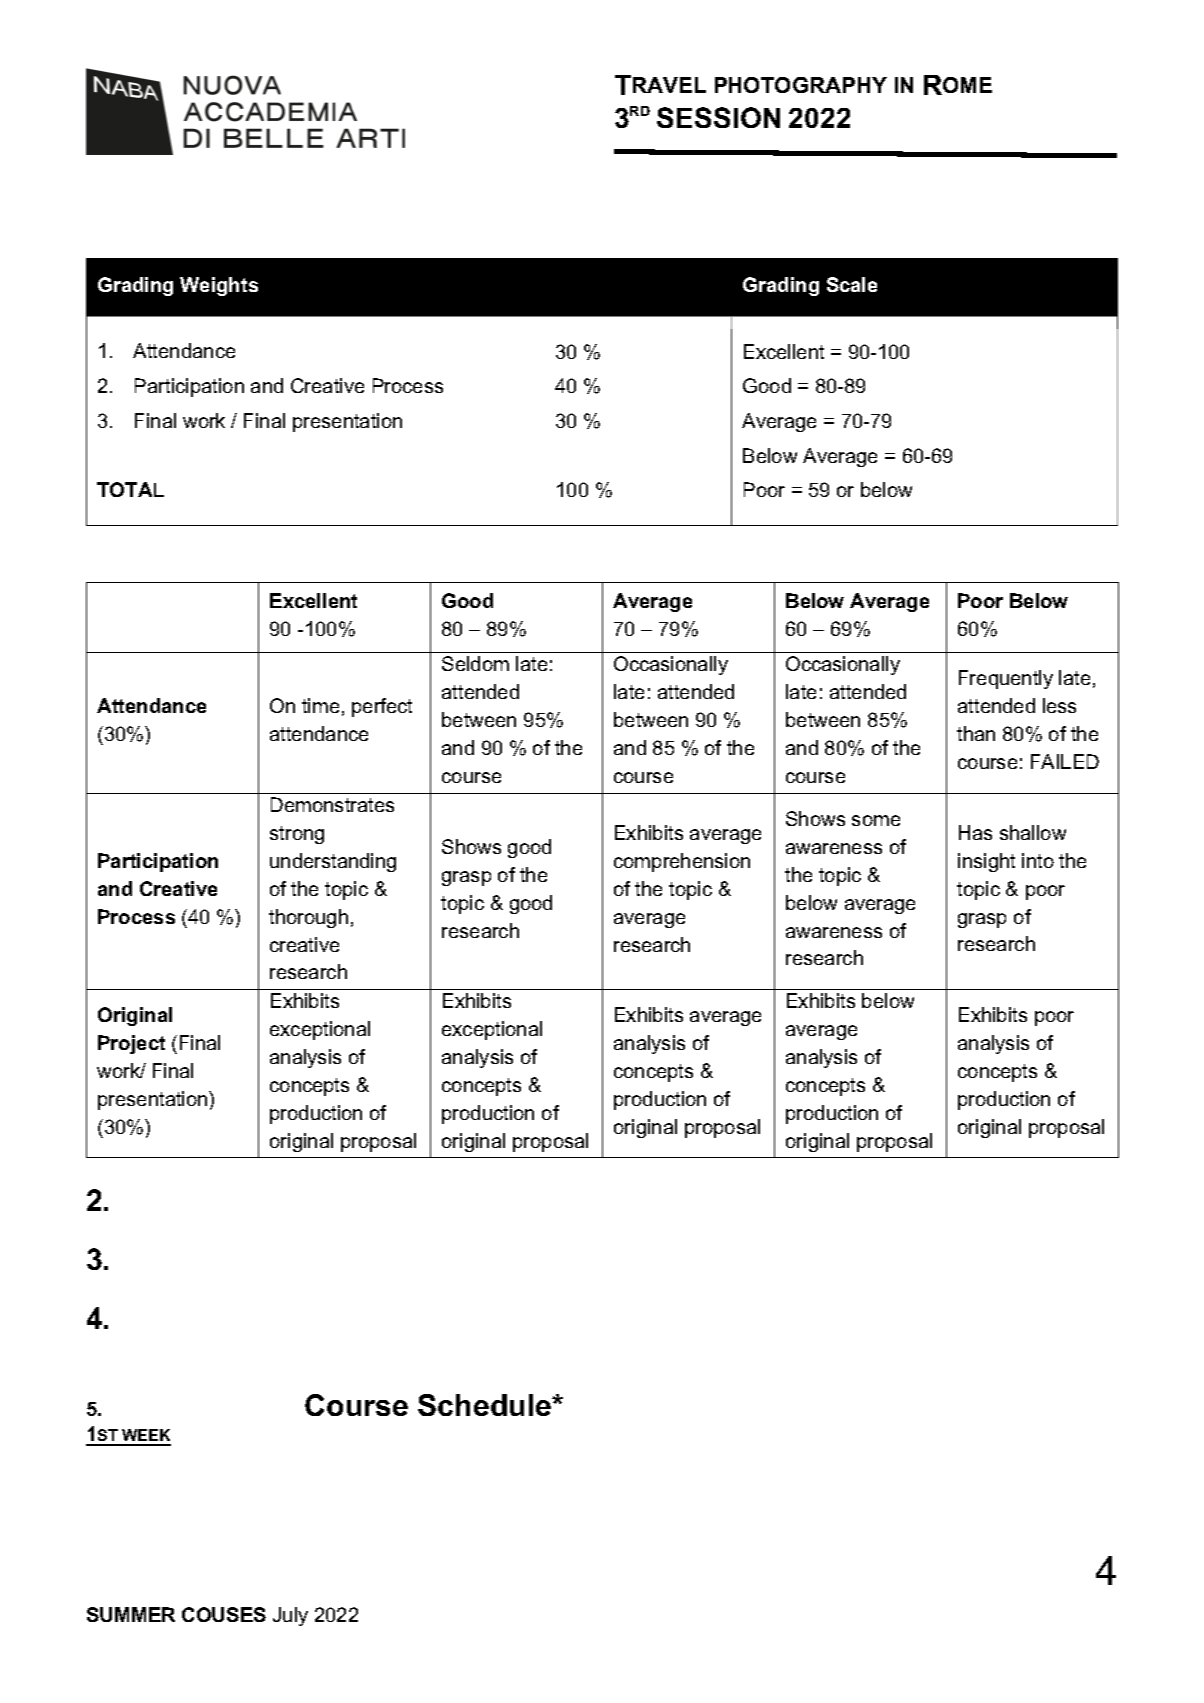  Describe the element at coordinates (682, 862) in the page. I see `comprehension` at that location.
